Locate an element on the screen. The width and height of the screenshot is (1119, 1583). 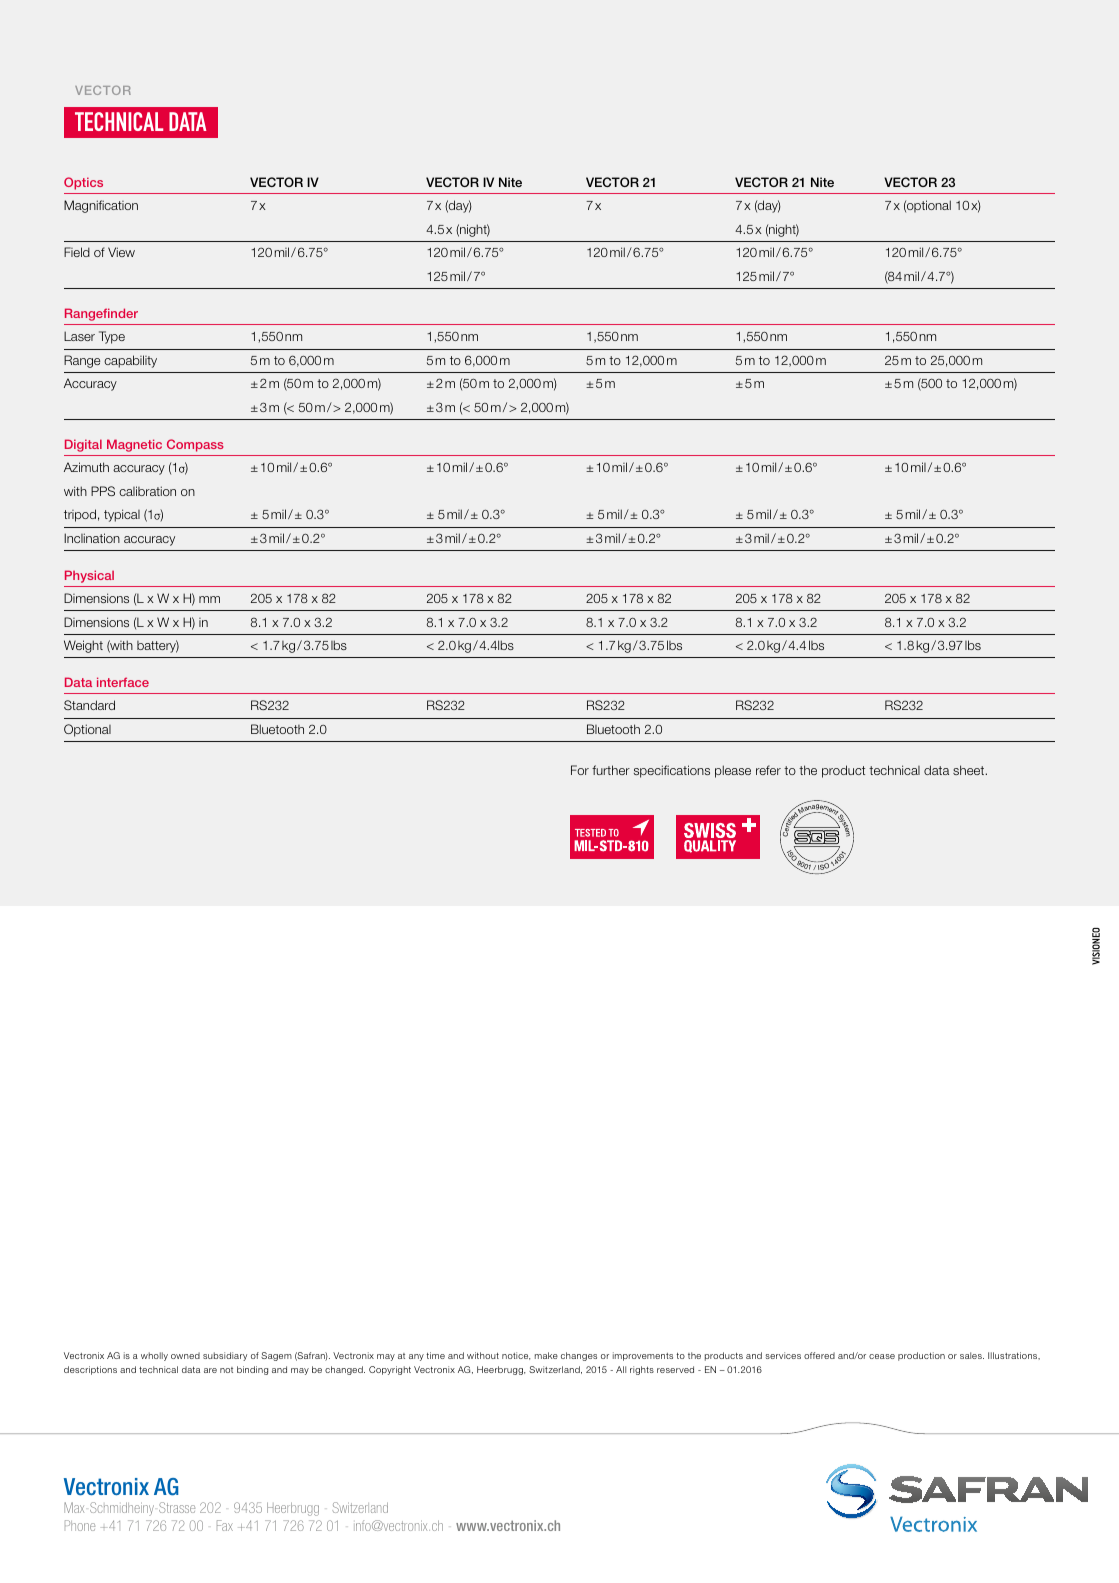
sheet is located at coordinates (970, 770).
